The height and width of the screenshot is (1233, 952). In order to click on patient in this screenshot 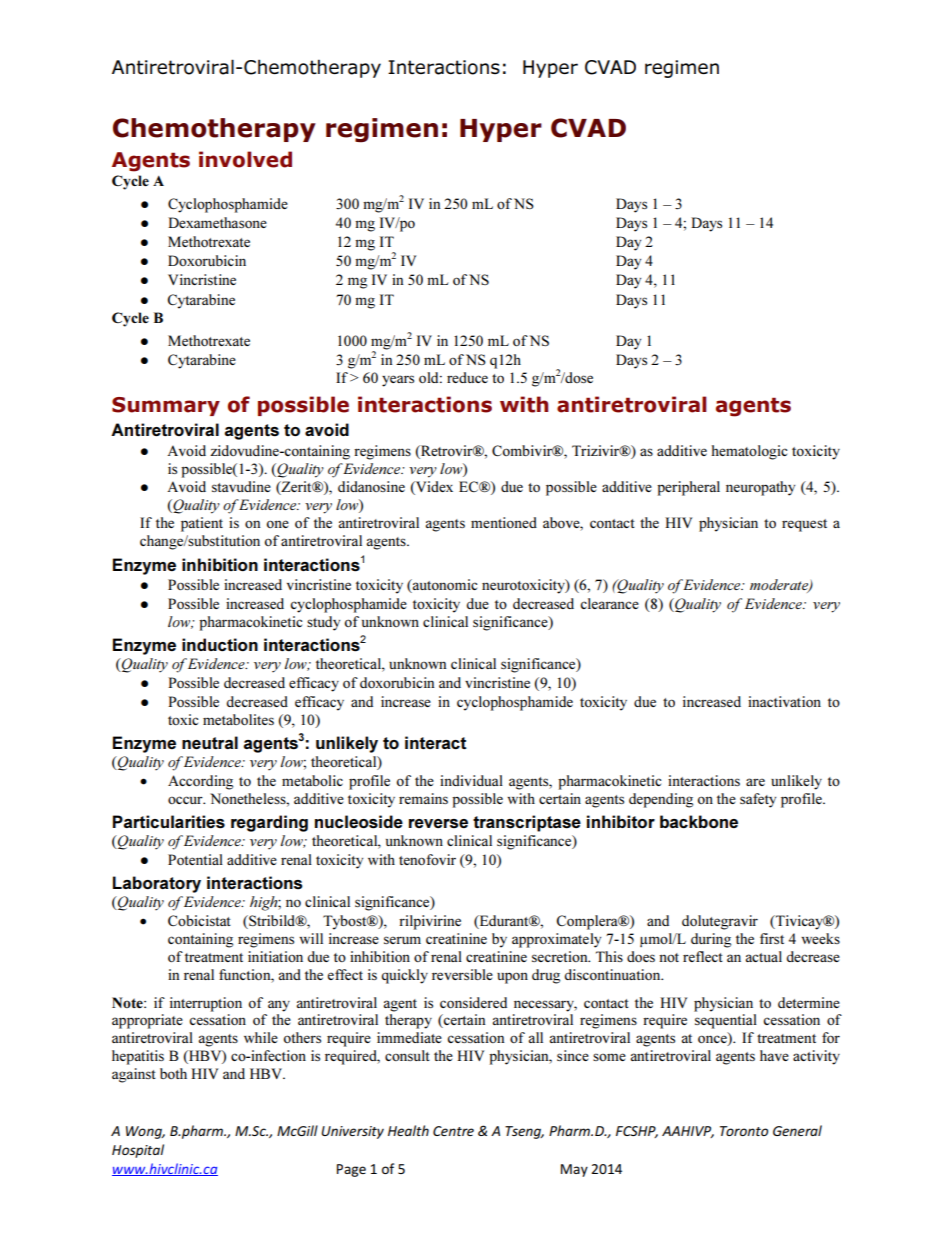, I will do `click(202, 524)`.
